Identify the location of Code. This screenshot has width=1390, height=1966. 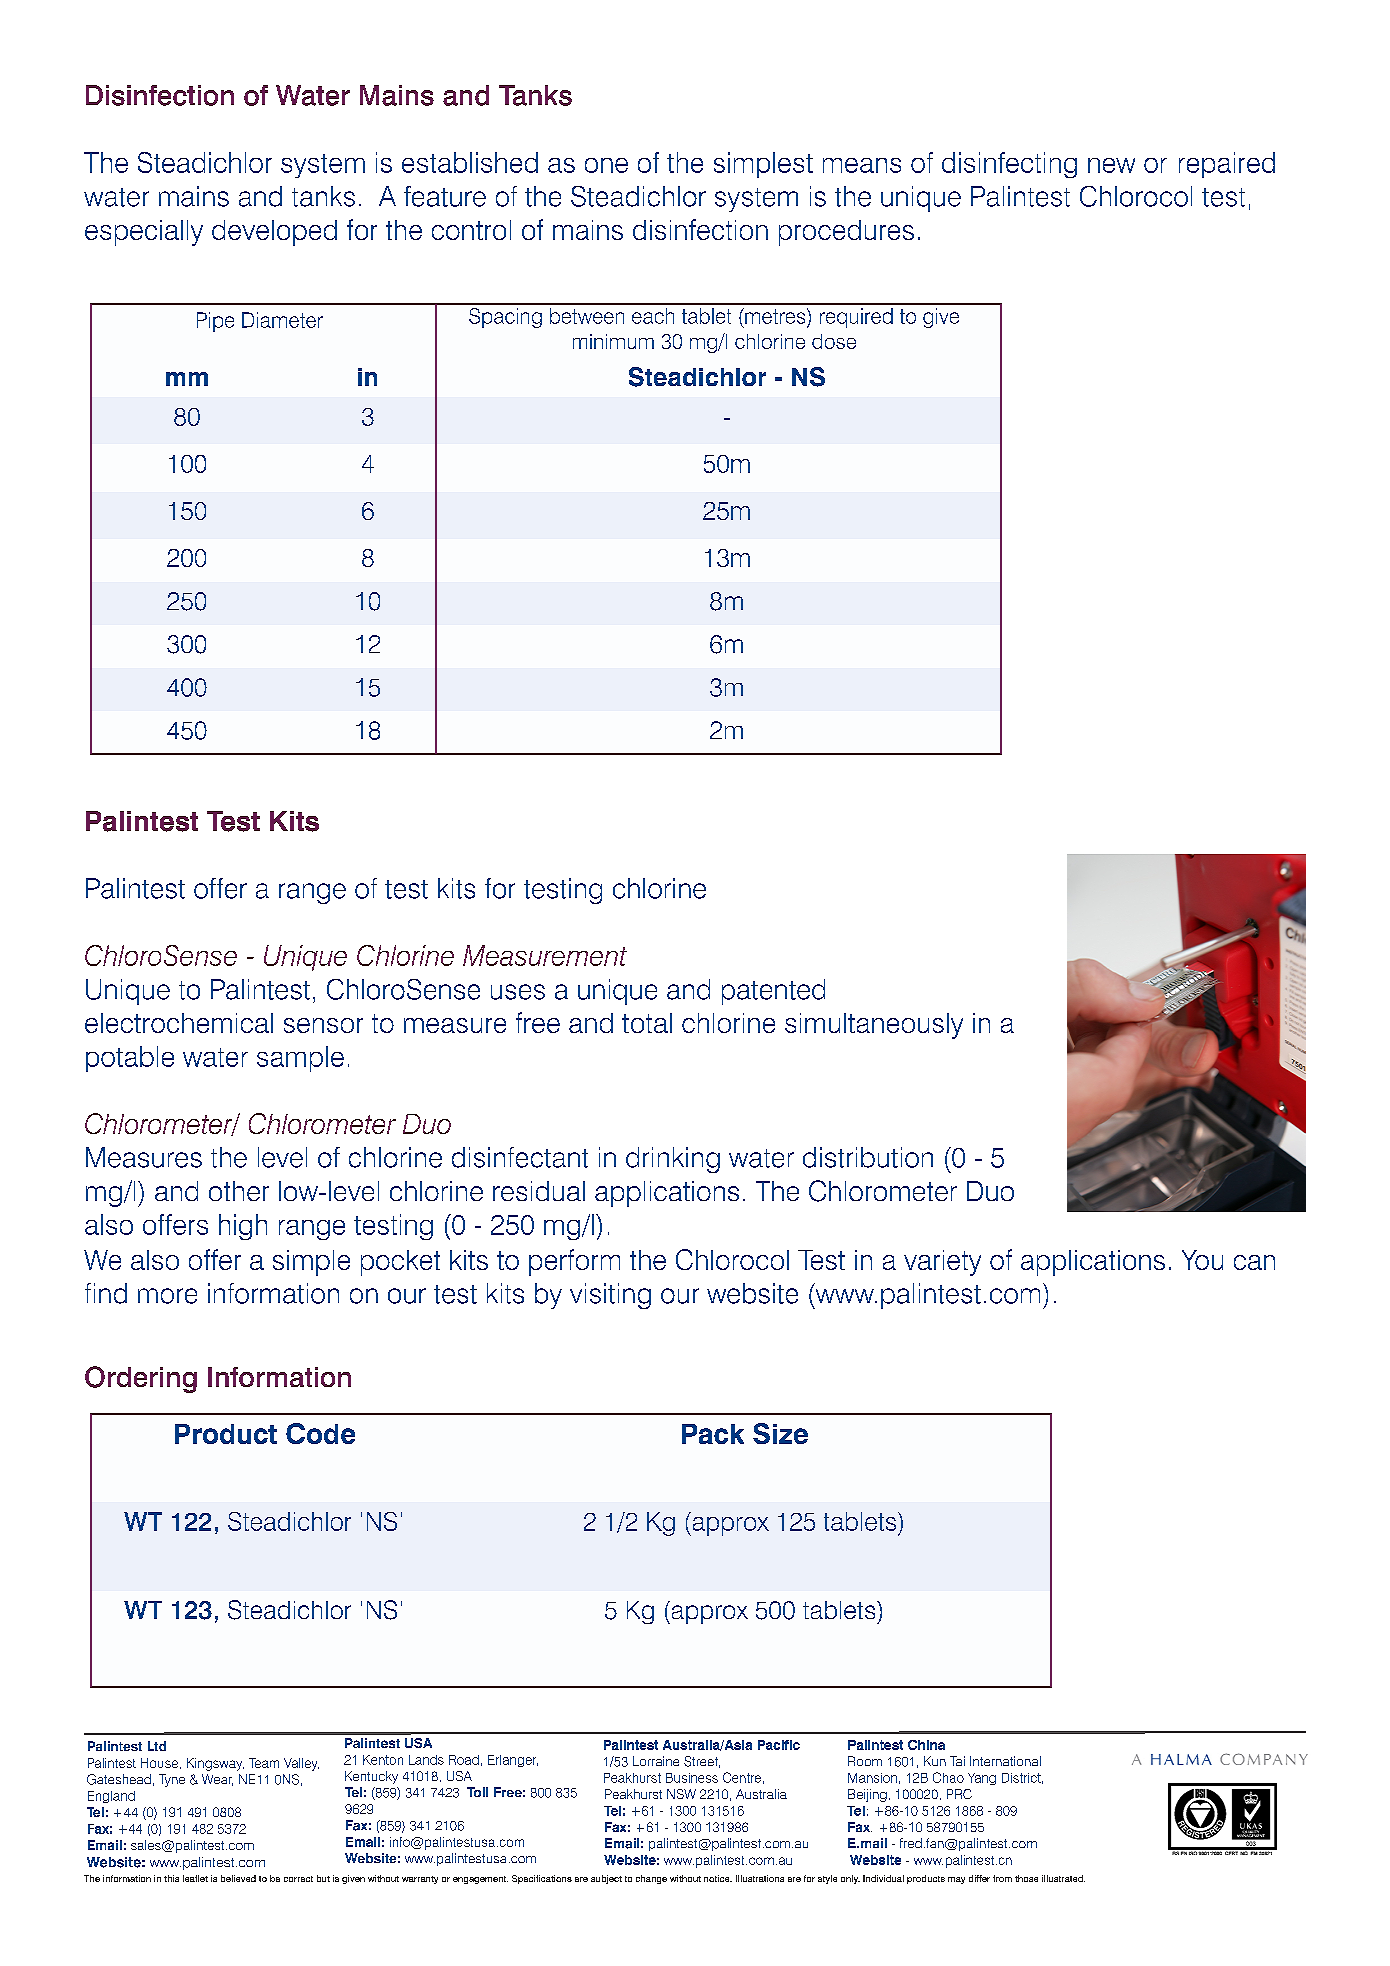
(320, 1433).
